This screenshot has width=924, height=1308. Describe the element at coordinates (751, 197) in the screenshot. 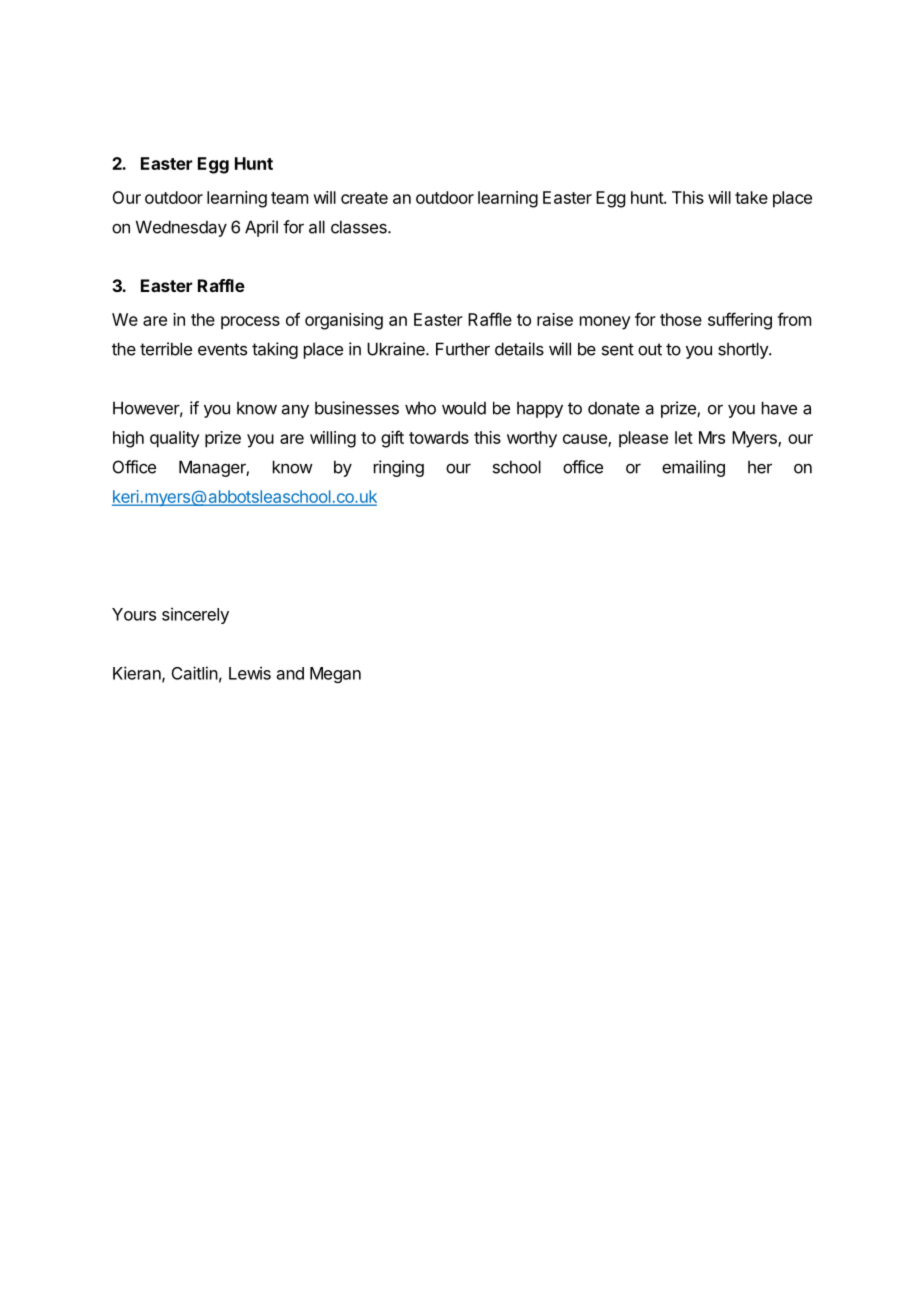

I see `take` at that location.
